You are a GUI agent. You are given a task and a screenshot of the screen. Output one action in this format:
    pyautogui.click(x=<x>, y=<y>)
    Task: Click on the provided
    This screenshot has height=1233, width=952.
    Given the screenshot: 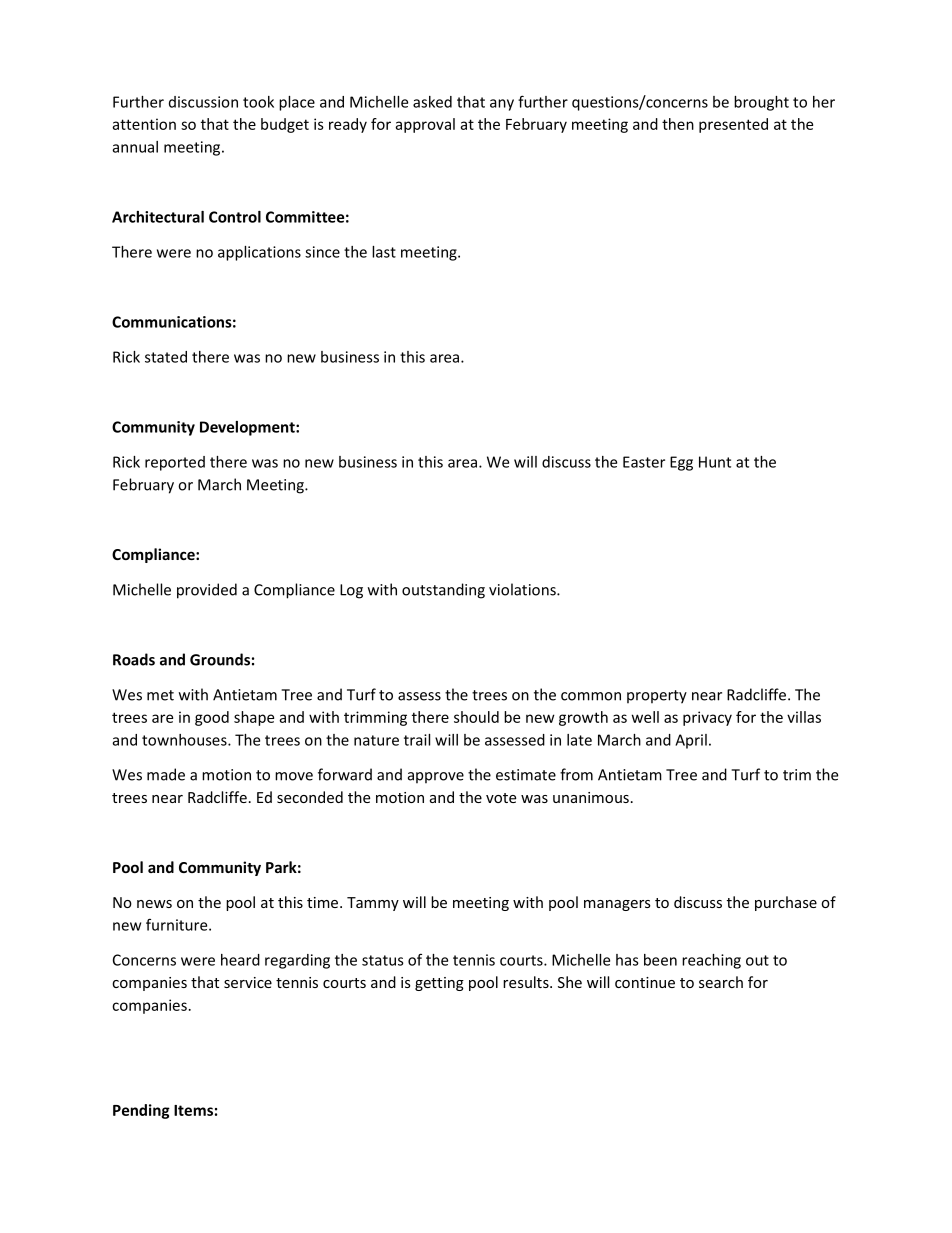 What is the action you would take?
    pyautogui.click(x=207, y=591)
